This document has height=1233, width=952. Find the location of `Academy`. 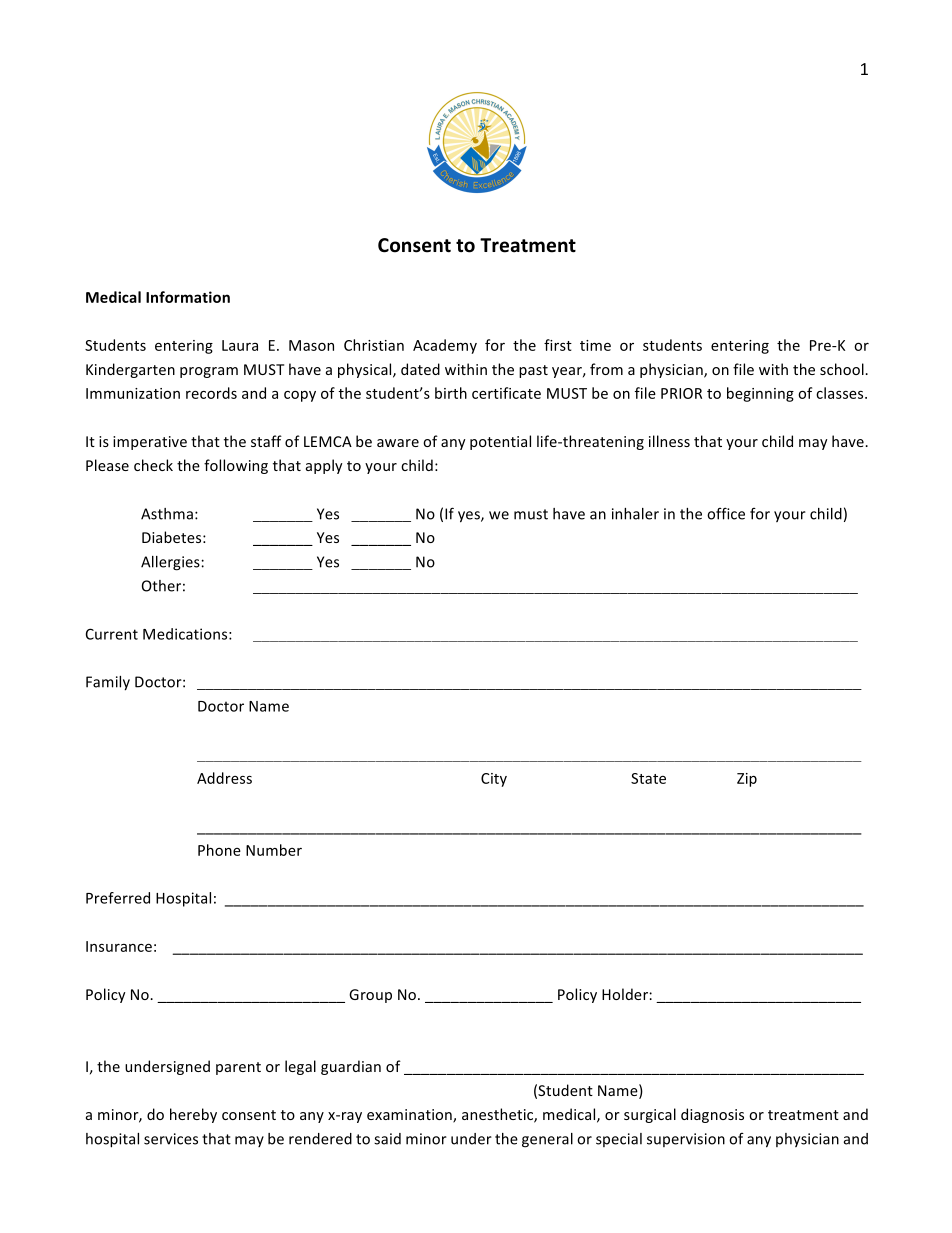

Academy is located at coordinates (445, 346).
